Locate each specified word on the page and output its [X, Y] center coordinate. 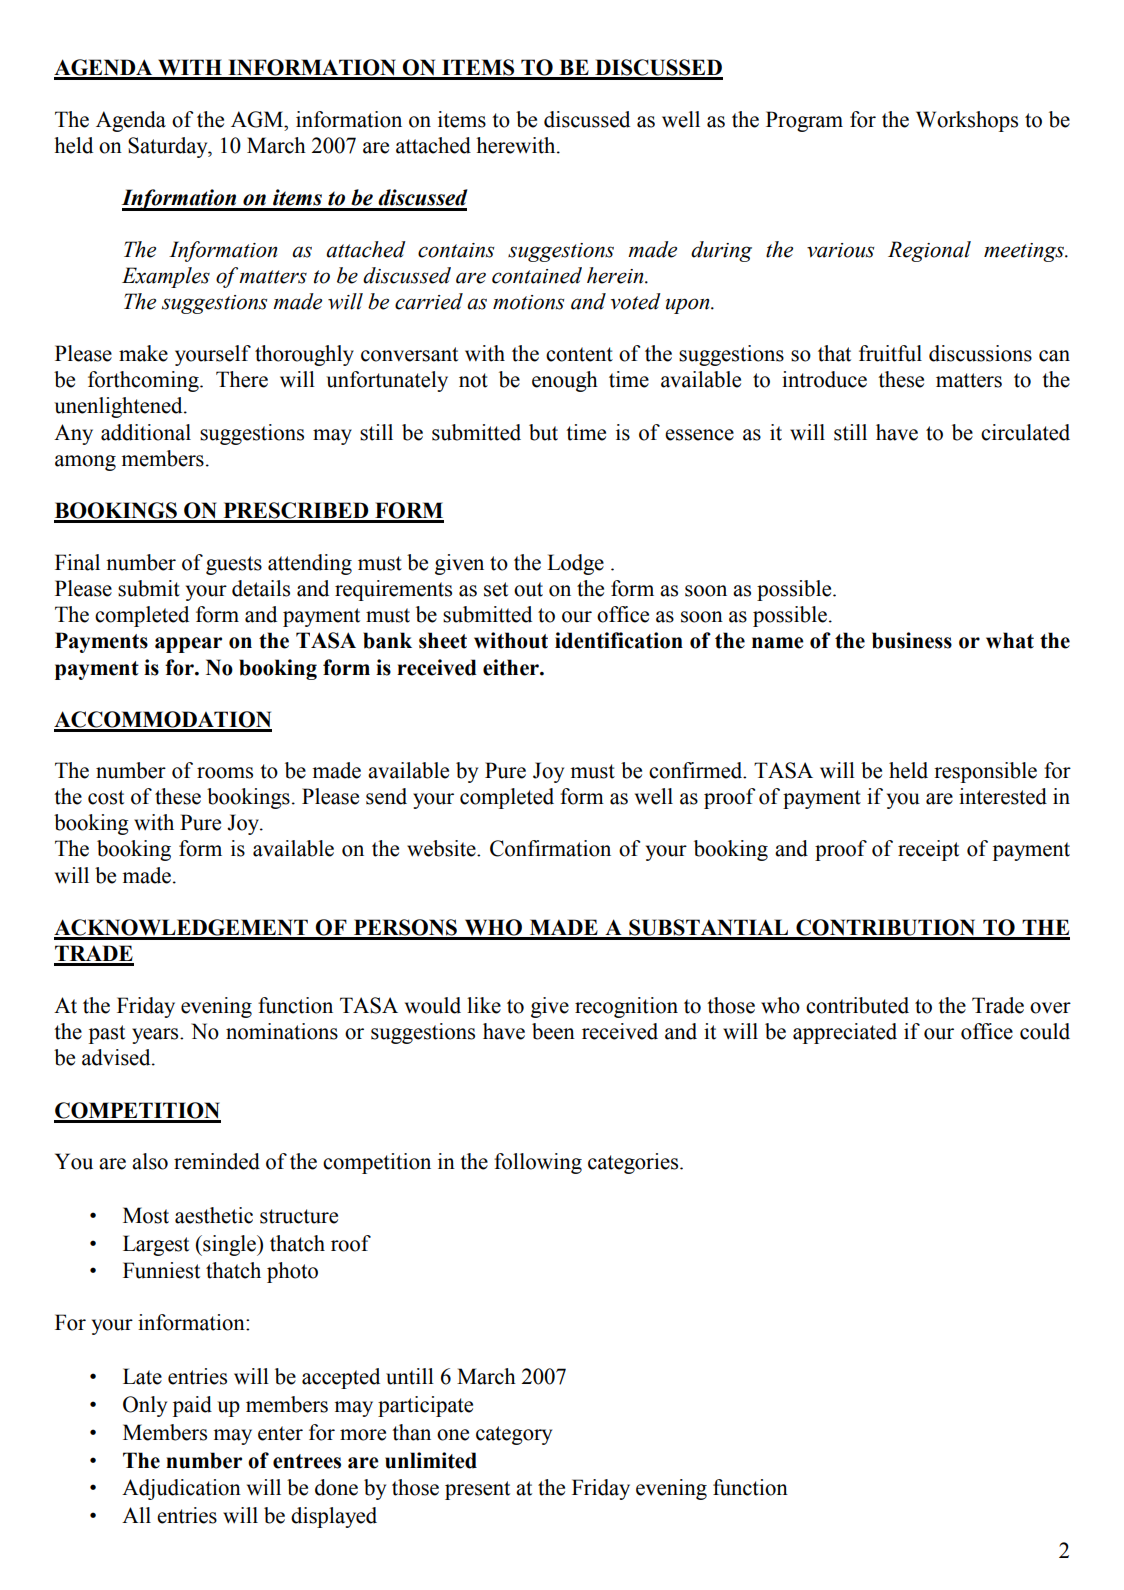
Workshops [967, 121]
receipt [928, 850]
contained [537, 275]
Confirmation [550, 848]
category [514, 1435]
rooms [225, 773]
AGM [258, 119]
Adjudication [181, 1489]
